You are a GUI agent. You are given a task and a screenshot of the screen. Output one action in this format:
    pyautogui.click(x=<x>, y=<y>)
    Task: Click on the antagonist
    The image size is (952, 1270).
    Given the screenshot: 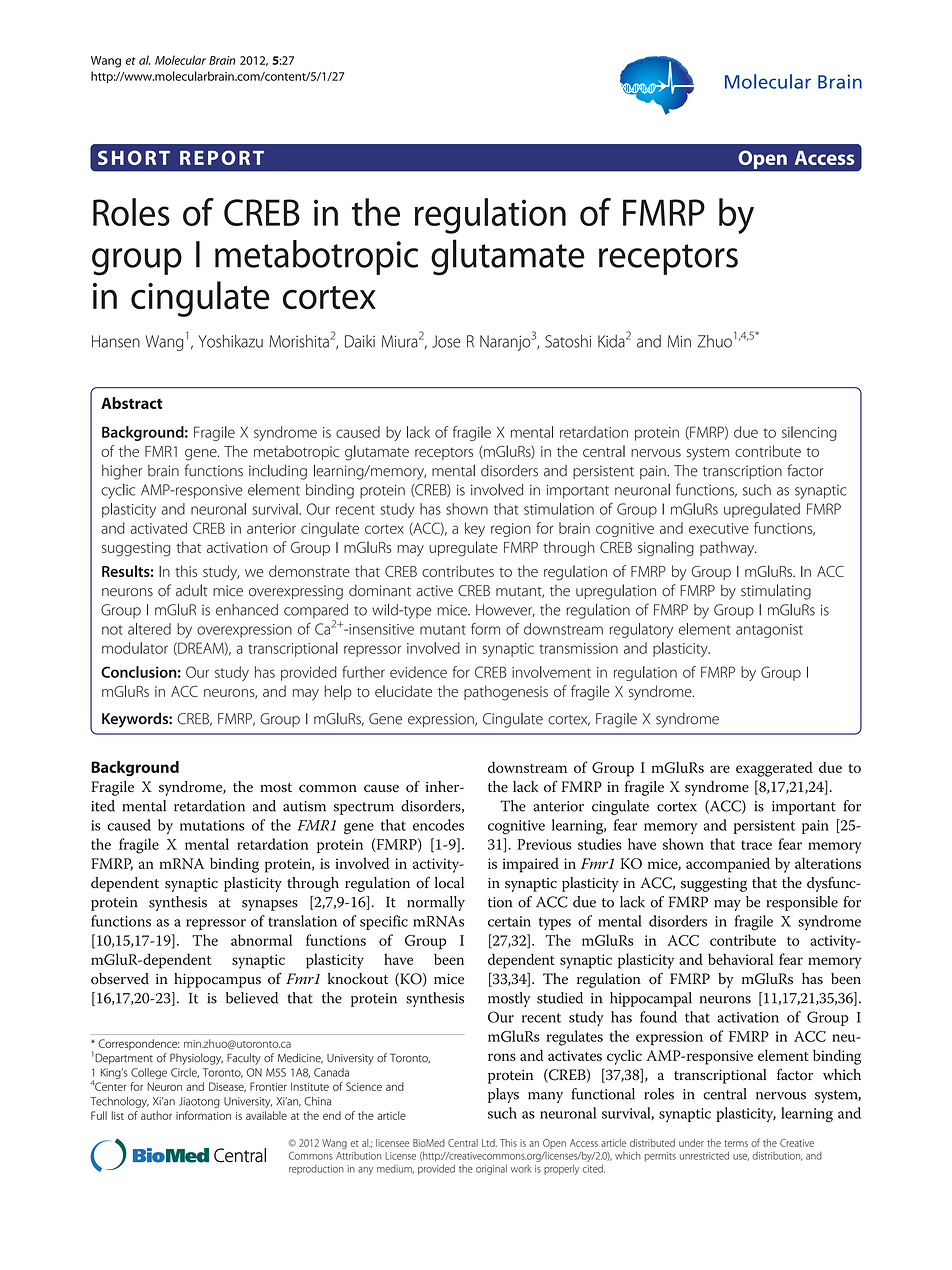 What is the action you would take?
    pyautogui.click(x=769, y=631)
